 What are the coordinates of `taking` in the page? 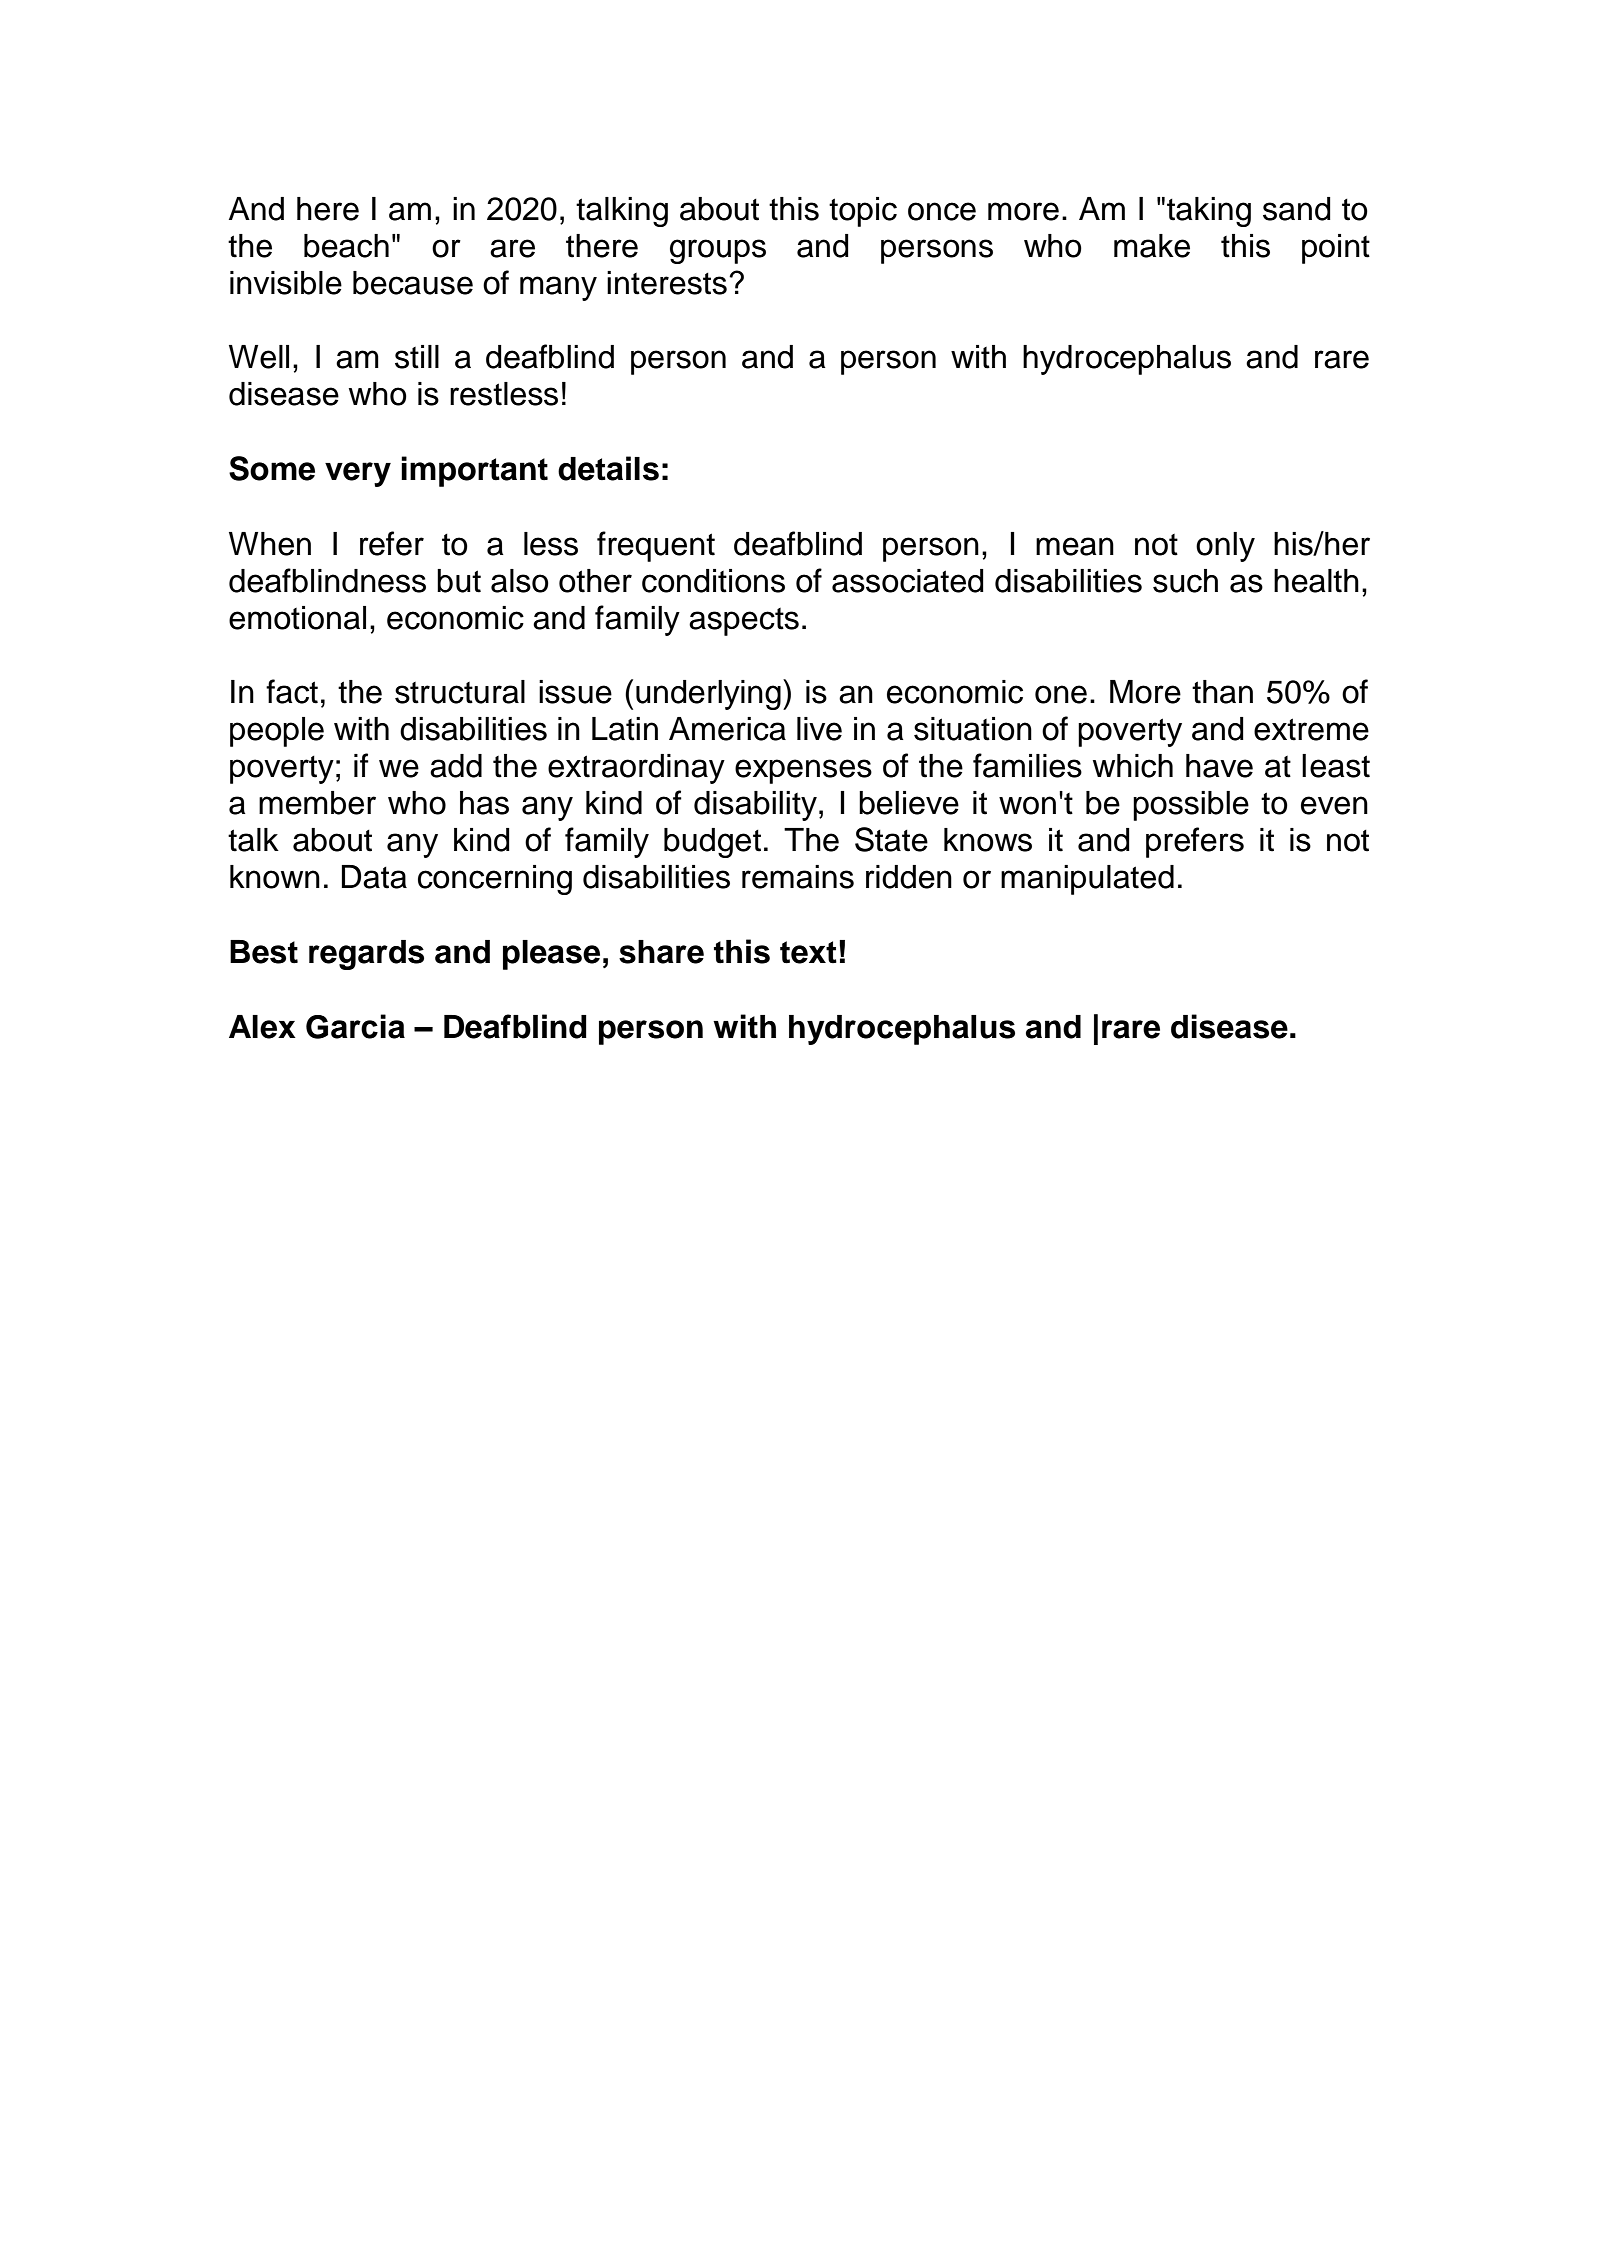 It's located at (1209, 212).
